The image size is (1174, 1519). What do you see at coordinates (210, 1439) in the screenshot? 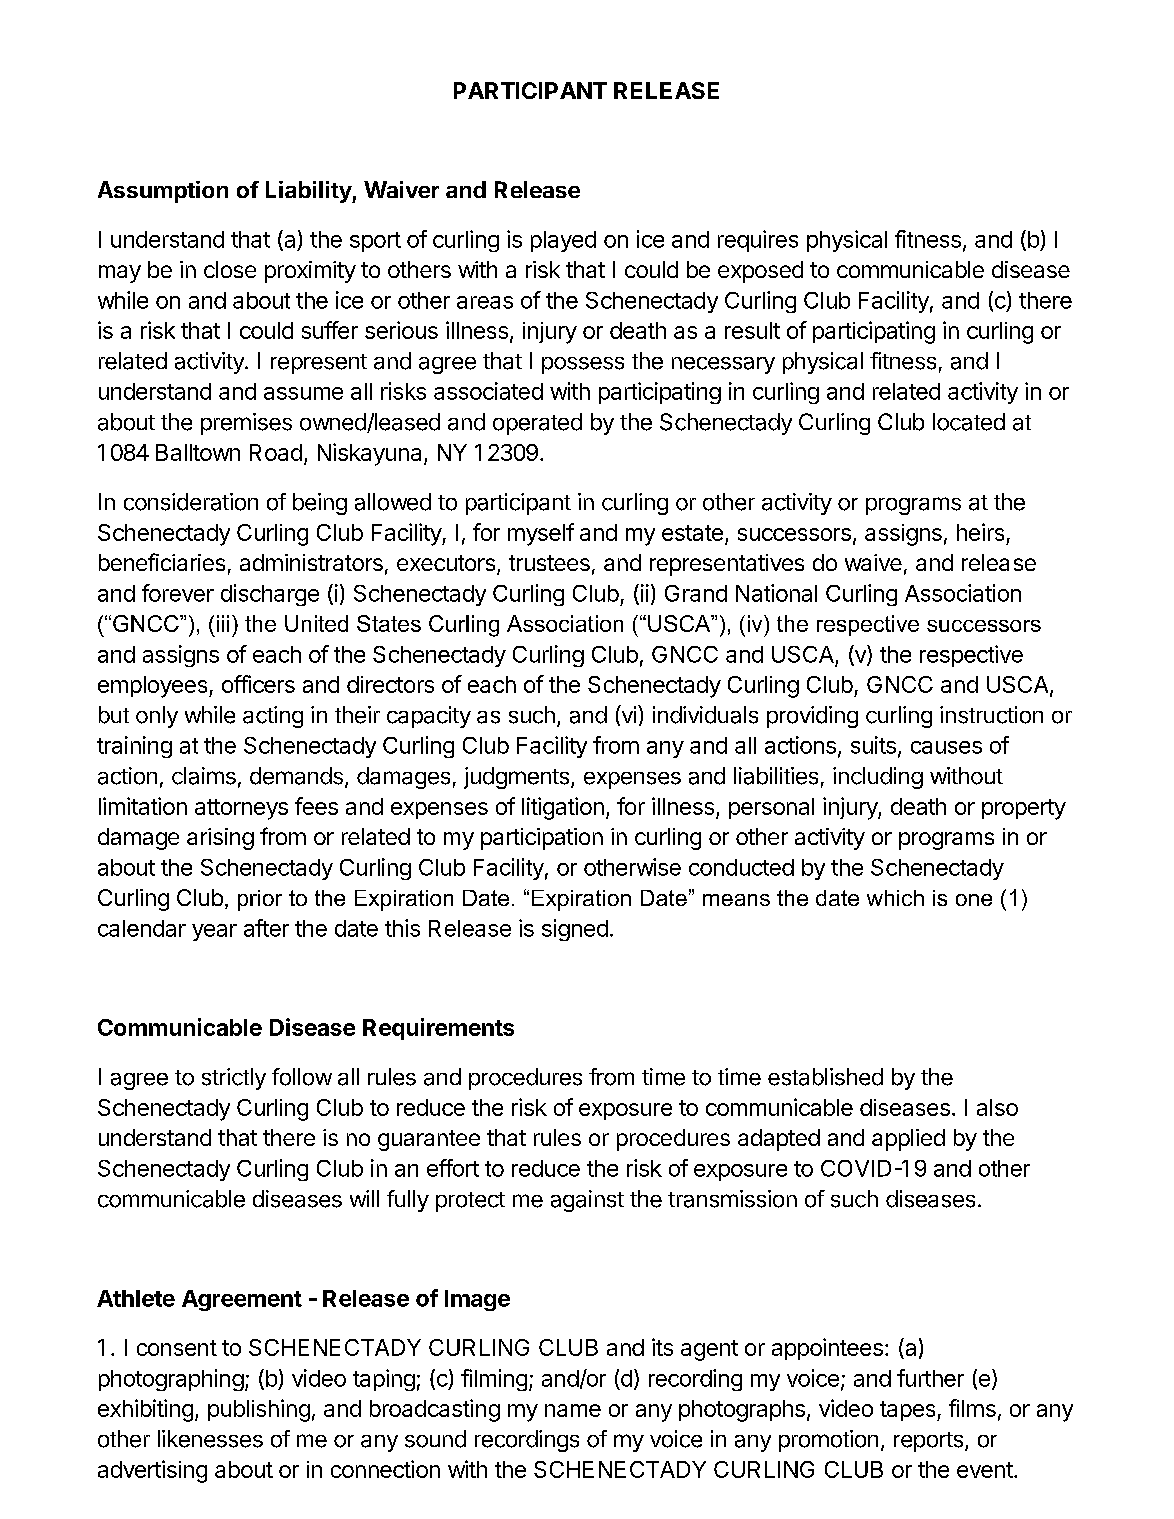
I see `likenesses` at bounding box center [210, 1439].
